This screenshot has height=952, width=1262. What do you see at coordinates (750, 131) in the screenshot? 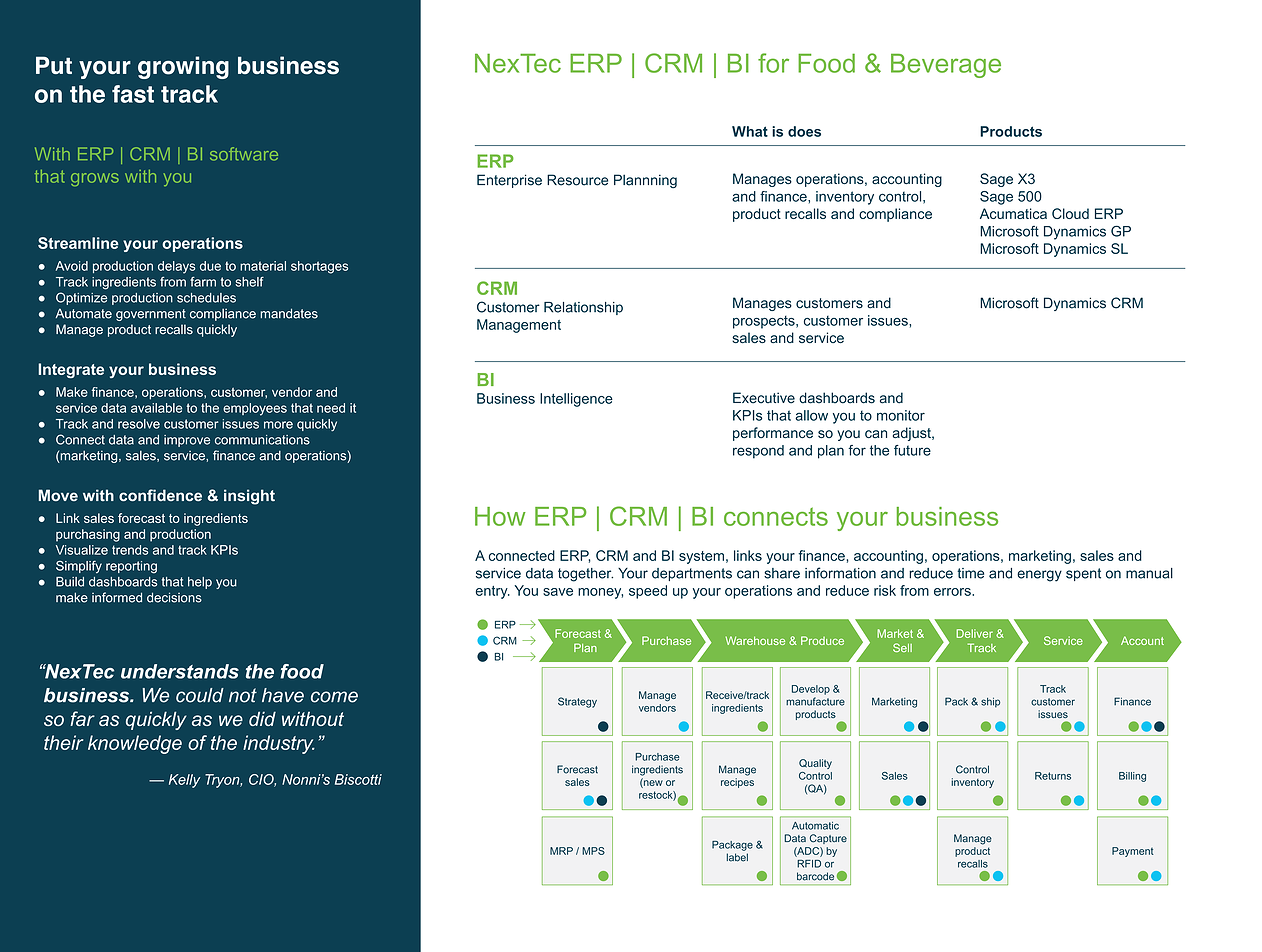
I see `What` at bounding box center [750, 131].
